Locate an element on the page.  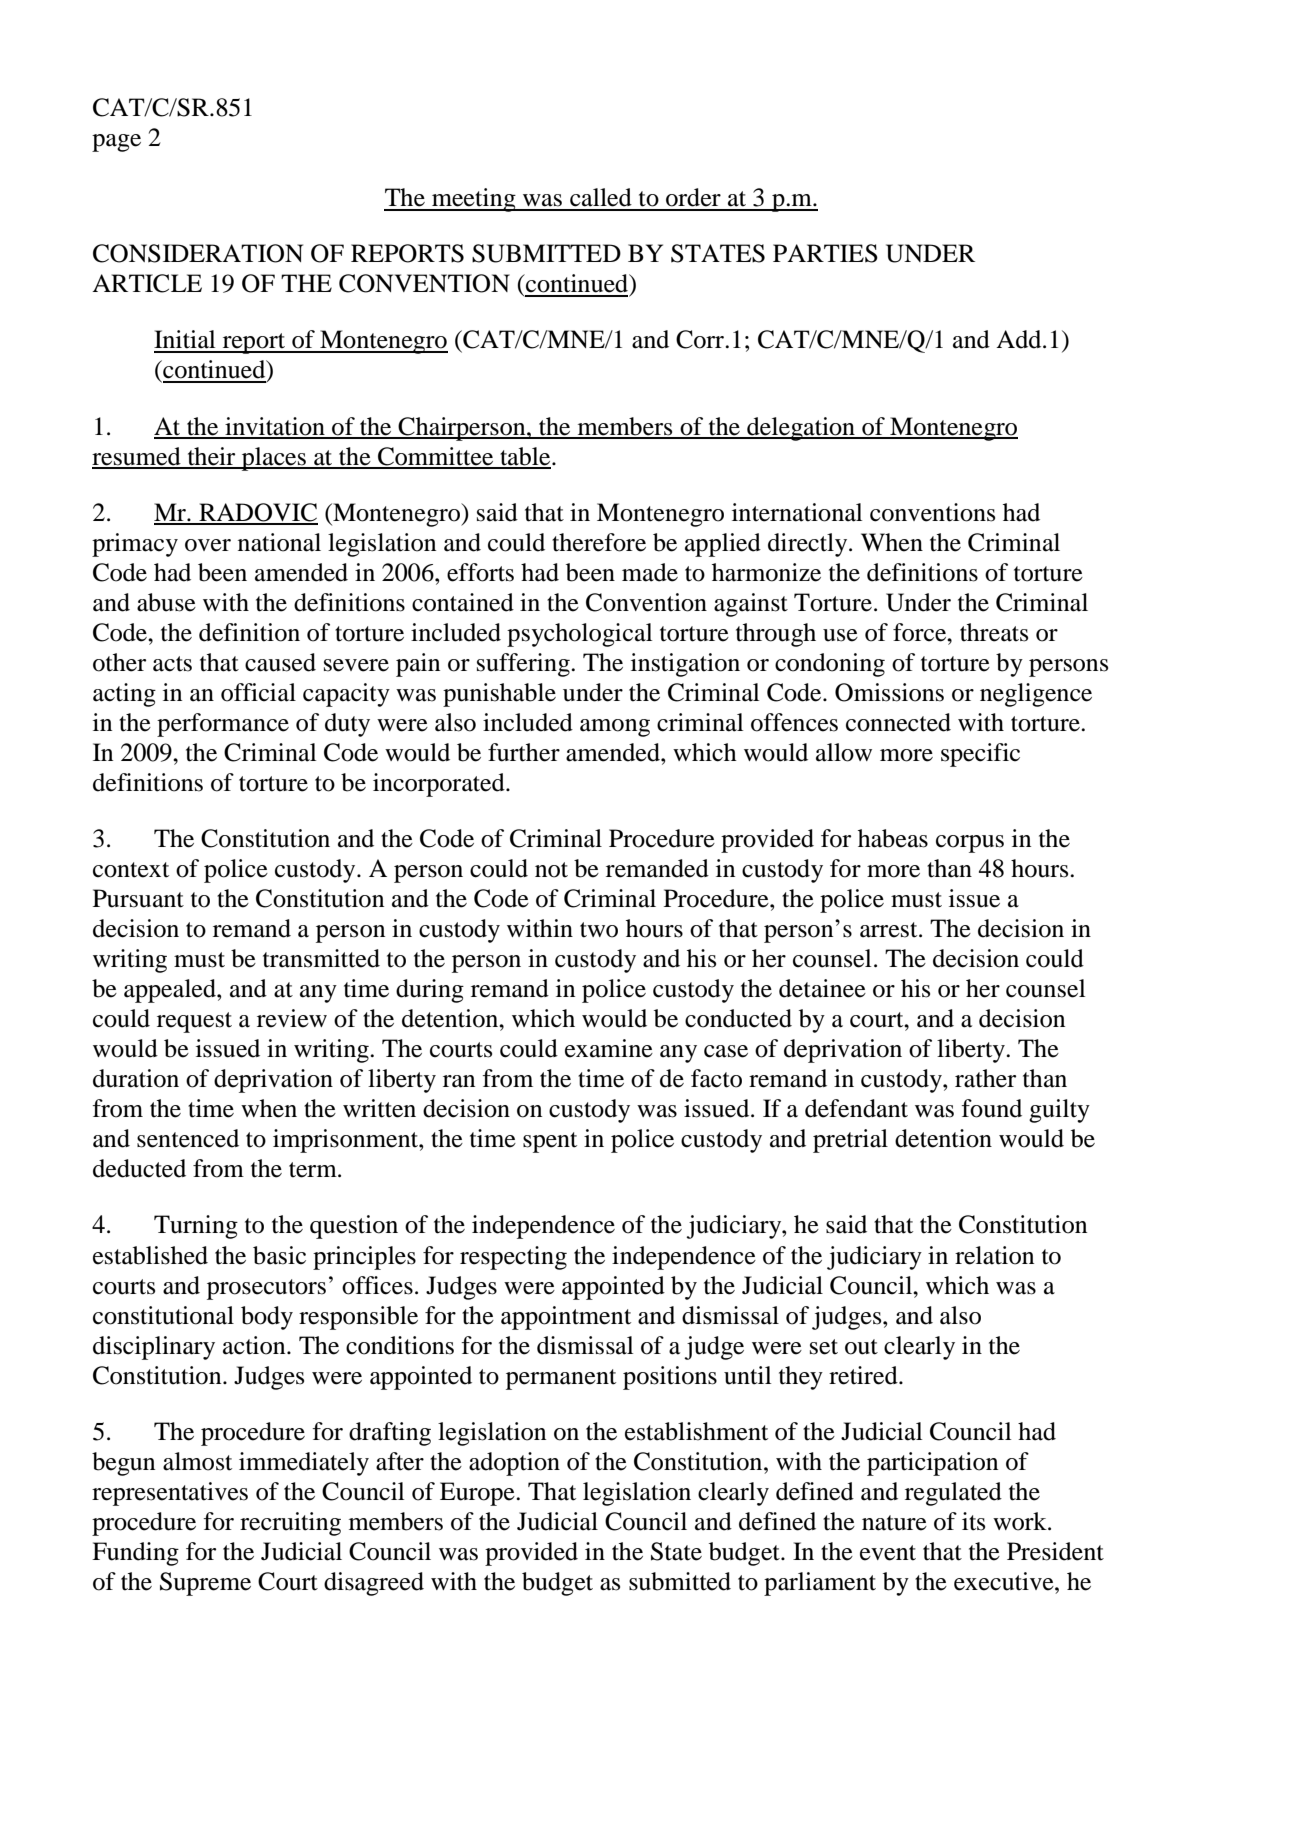
psychological is located at coordinates (579, 635).
